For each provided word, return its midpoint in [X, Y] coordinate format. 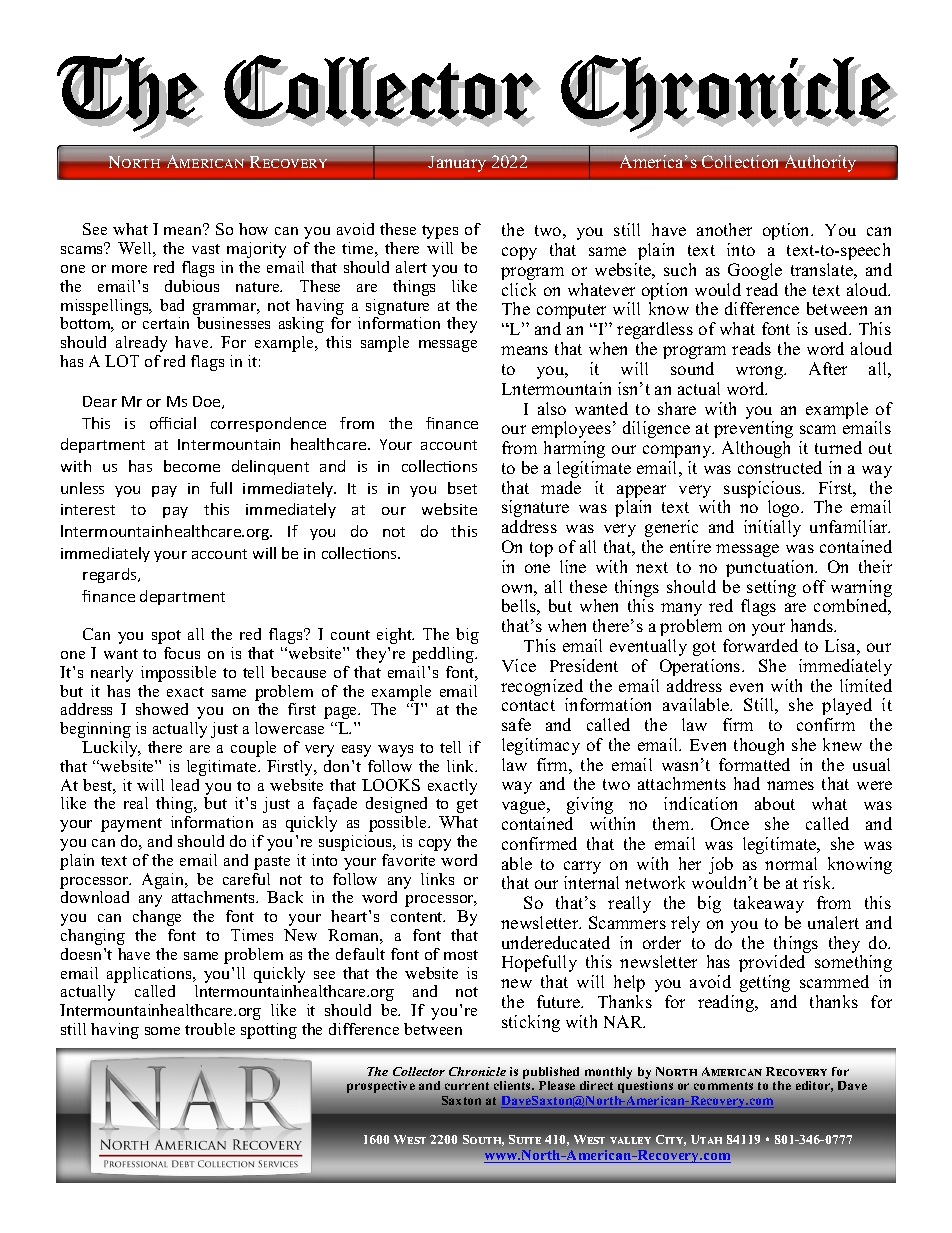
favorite [408, 860]
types [440, 232]
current [467, 1086]
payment [131, 825]
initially [772, 528]
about [775, 803]
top [541, 549]
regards [111, 575]
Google [755, 271]
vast [206, 249]
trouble [210, 1029]
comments [723, 1086]
